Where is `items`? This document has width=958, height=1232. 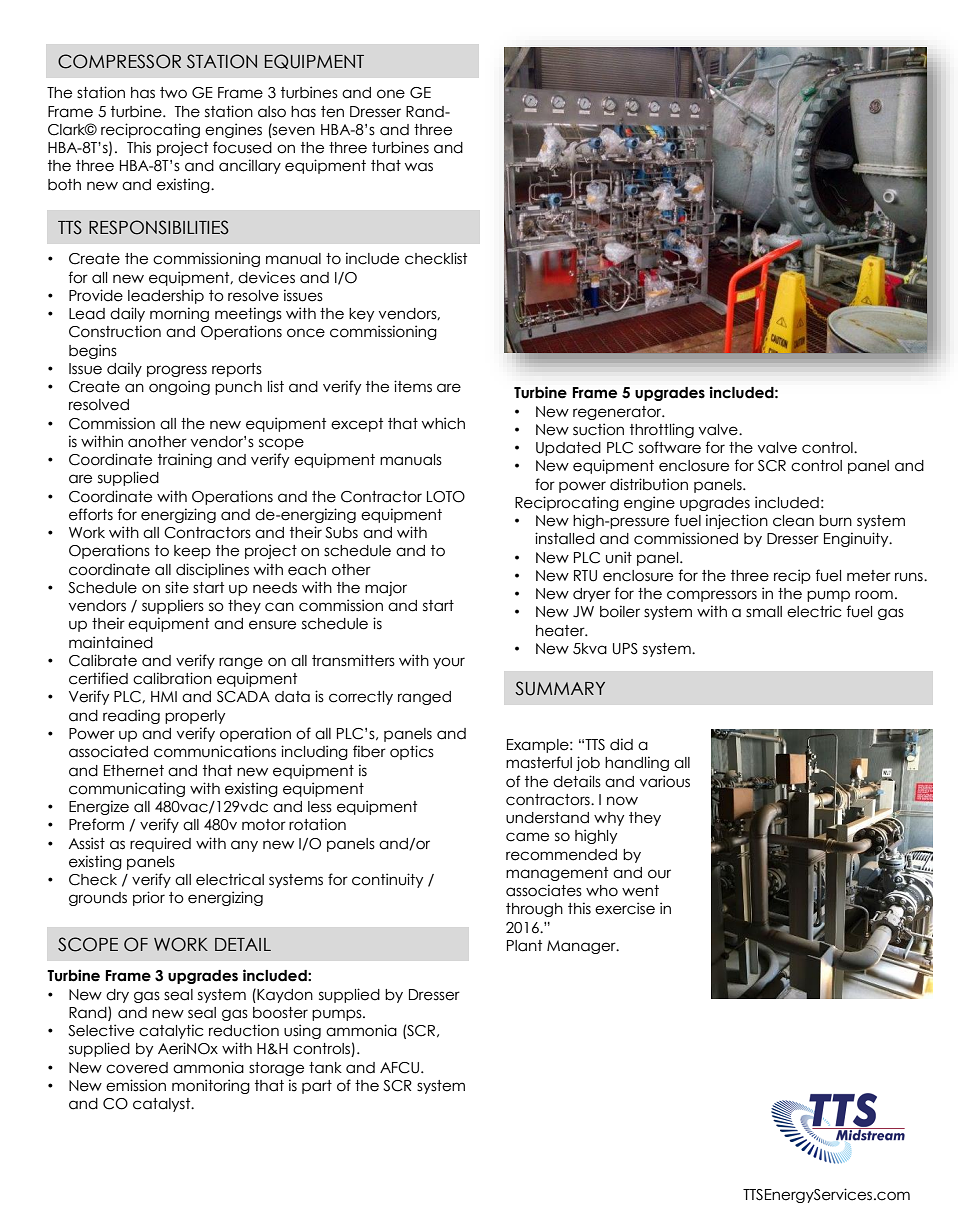
items is located at coordinates (413, 386).
